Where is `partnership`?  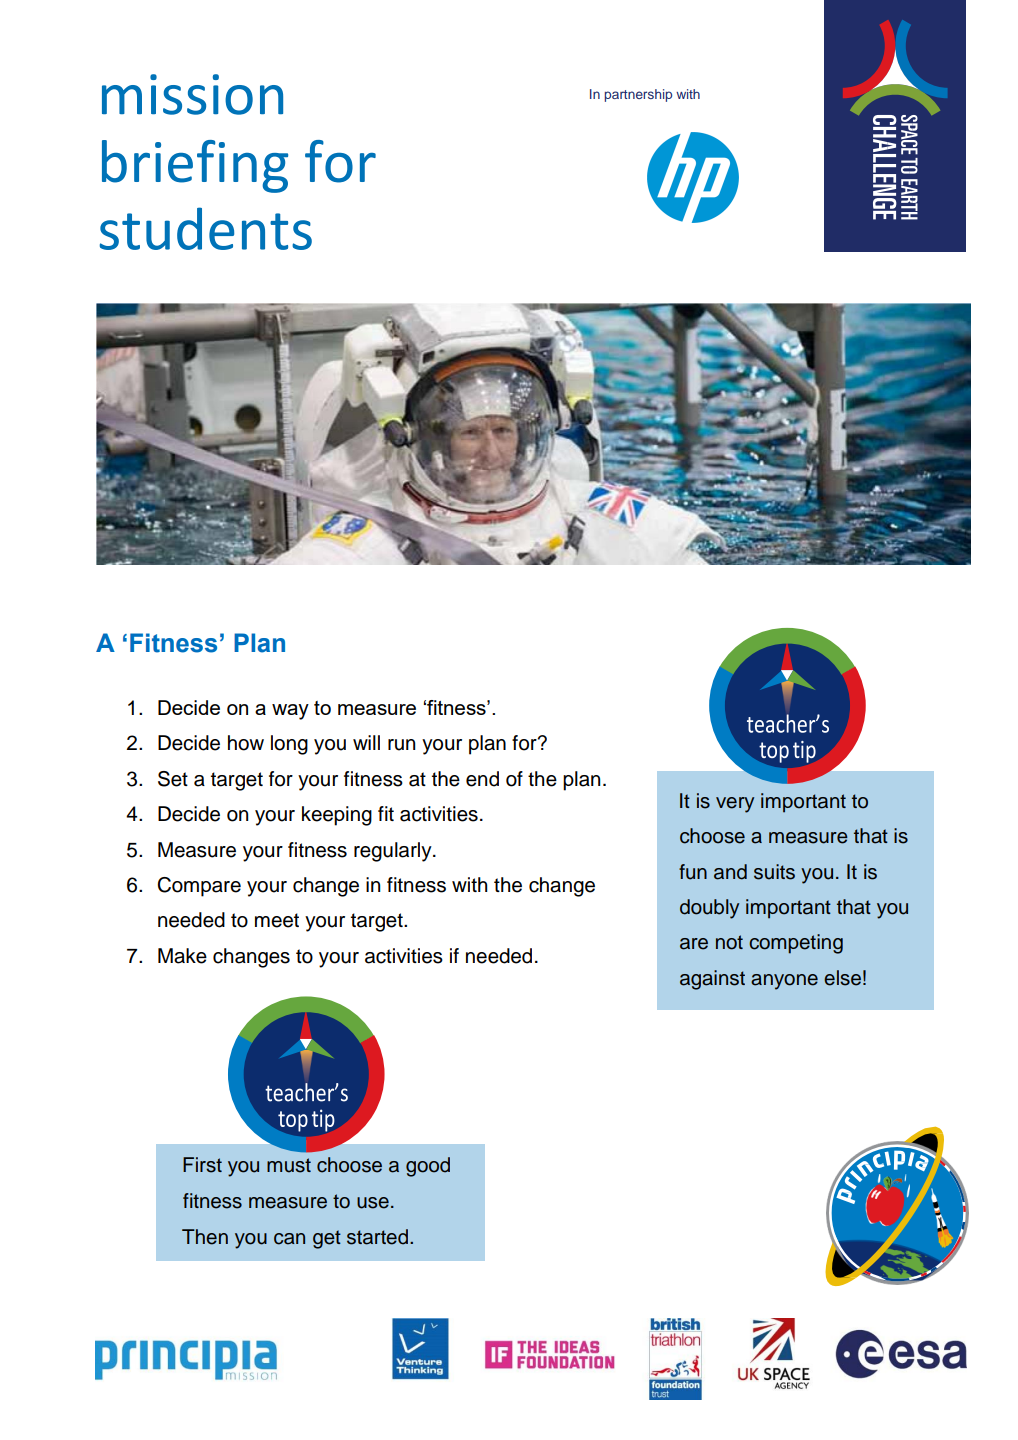
partnership is located at coordinates (638, 95).
